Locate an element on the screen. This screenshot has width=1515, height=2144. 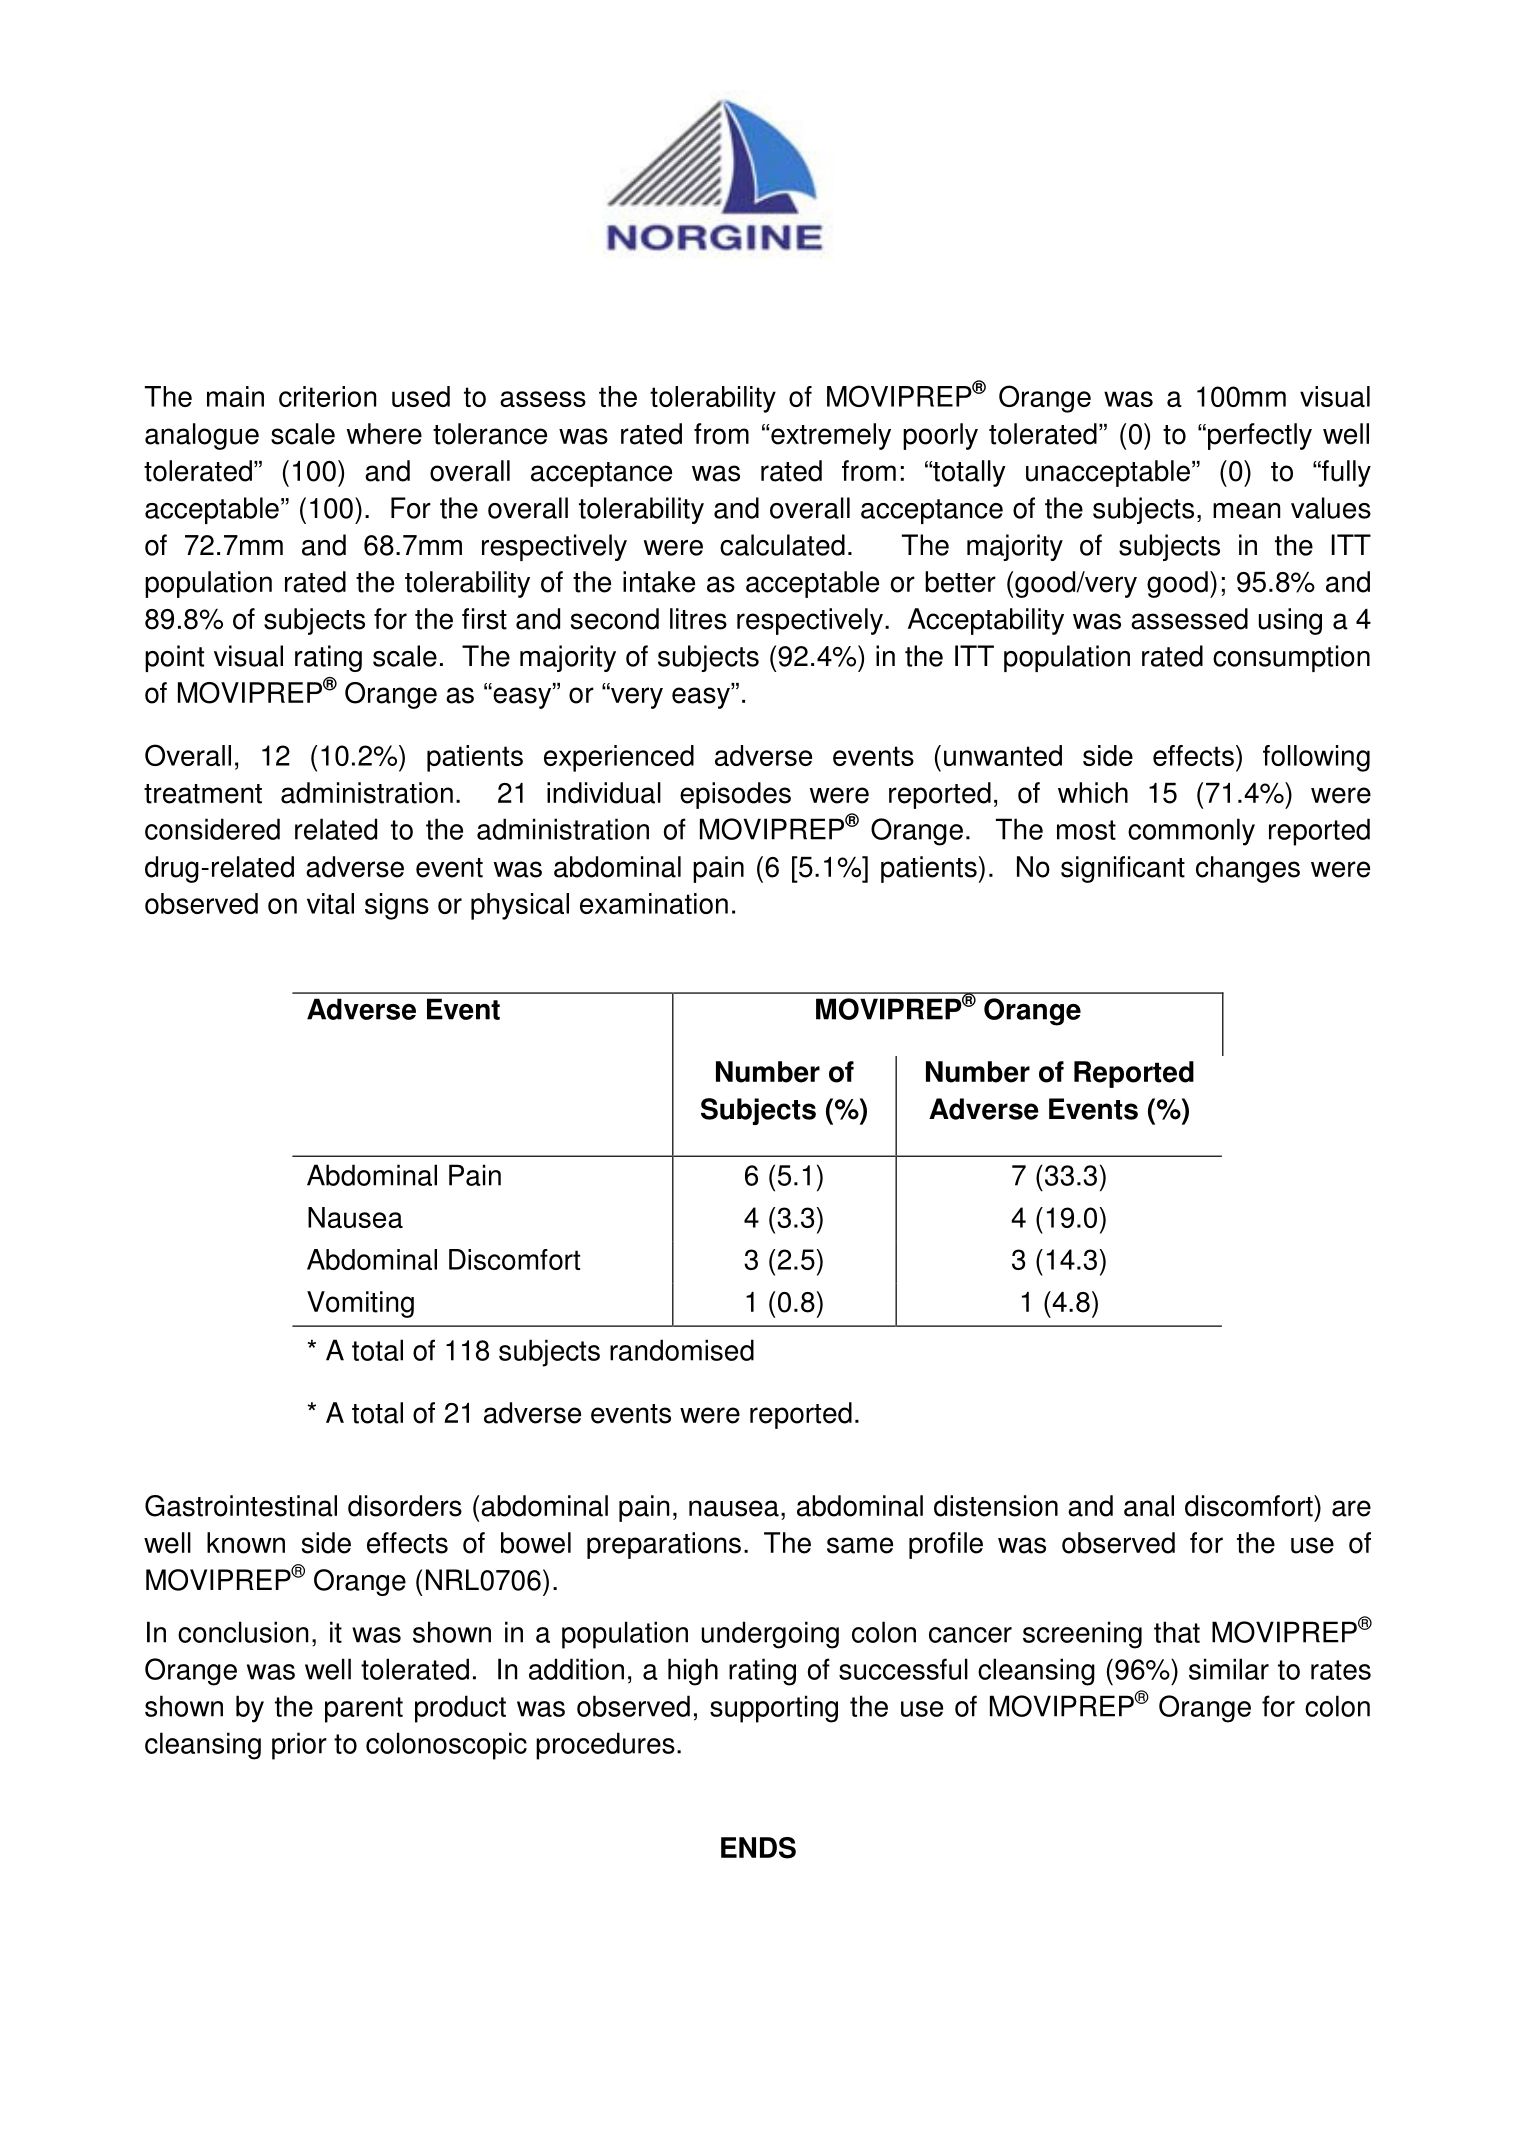
ENDS is located at coordinates (758, 1848).
